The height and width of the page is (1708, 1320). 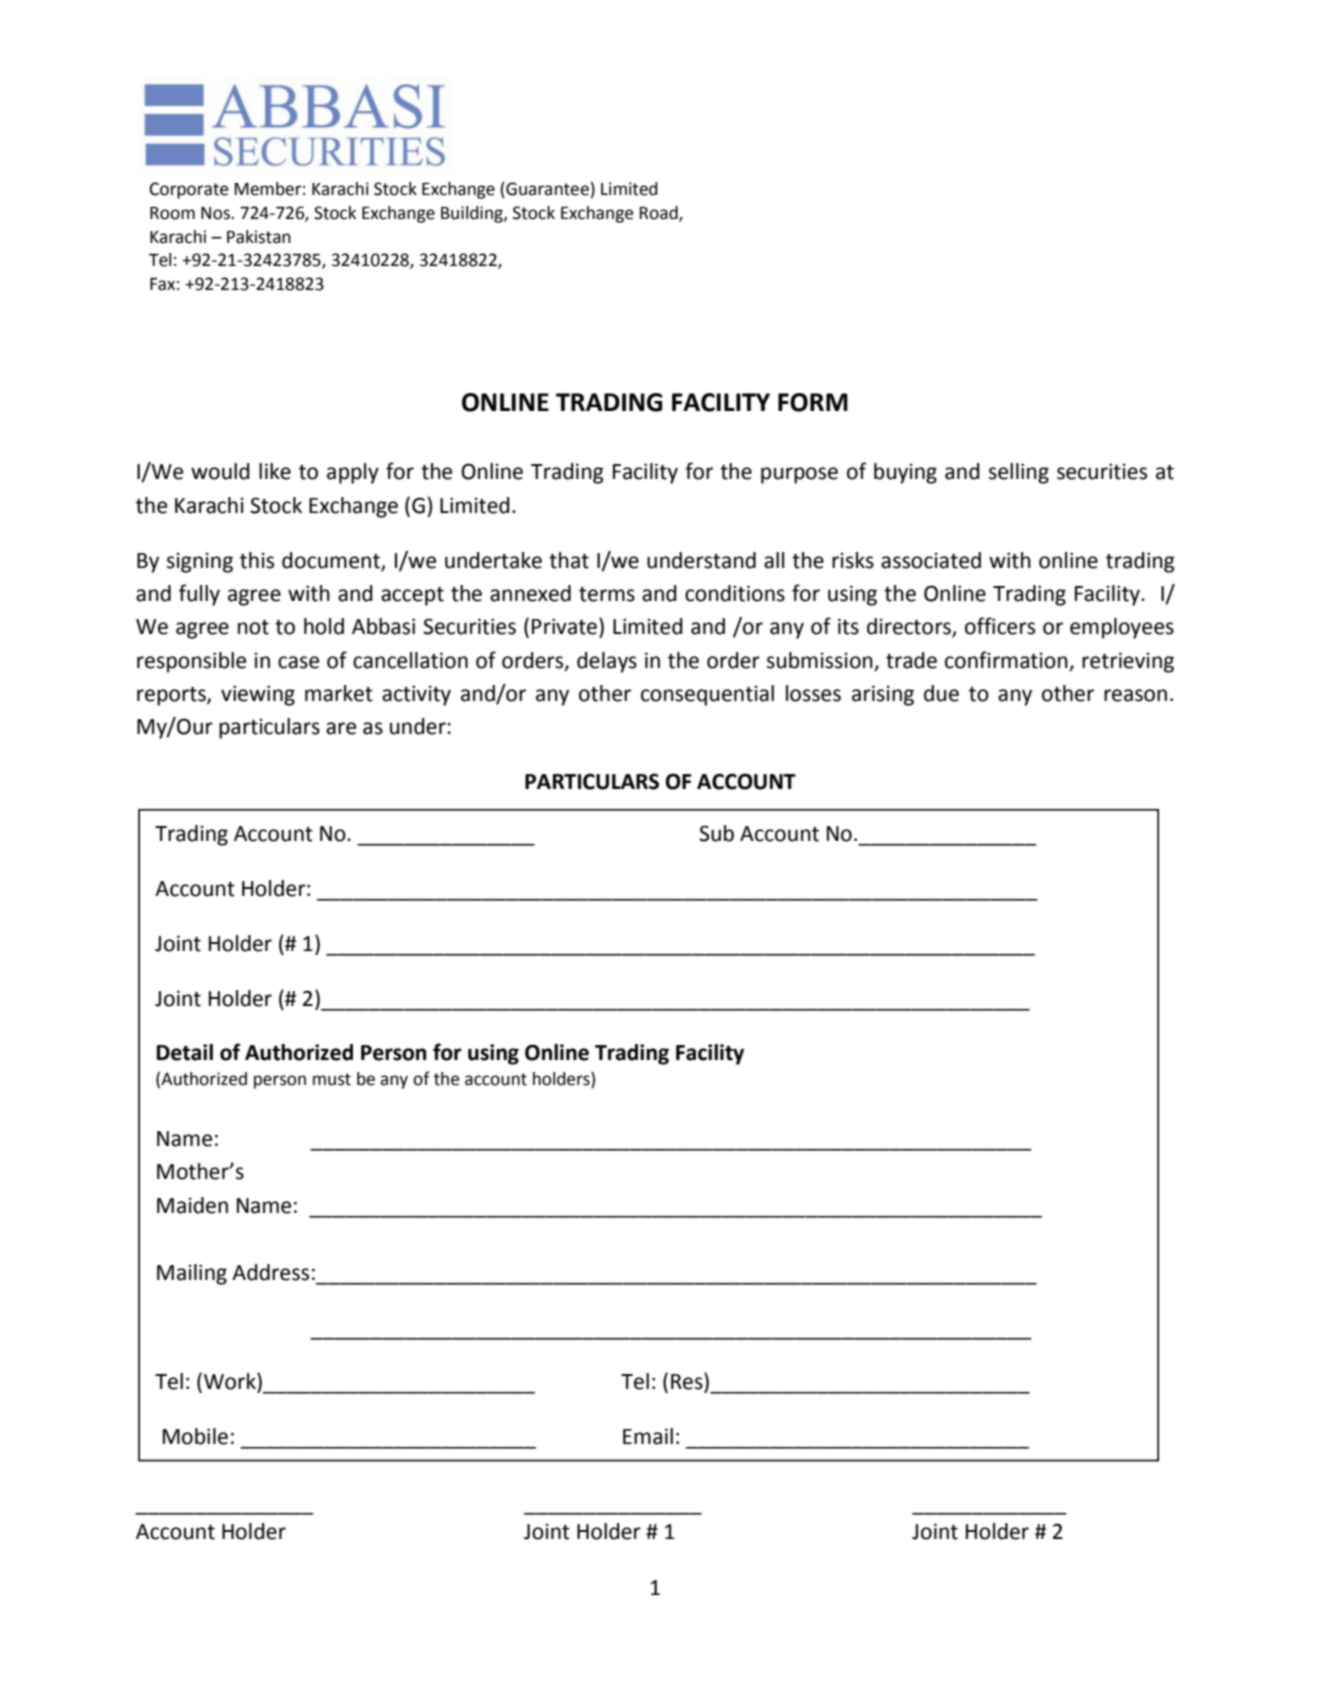 What do you see at coordinates (707, 695) in the page?
I see `consequential` at bounding box center [707, 695].
